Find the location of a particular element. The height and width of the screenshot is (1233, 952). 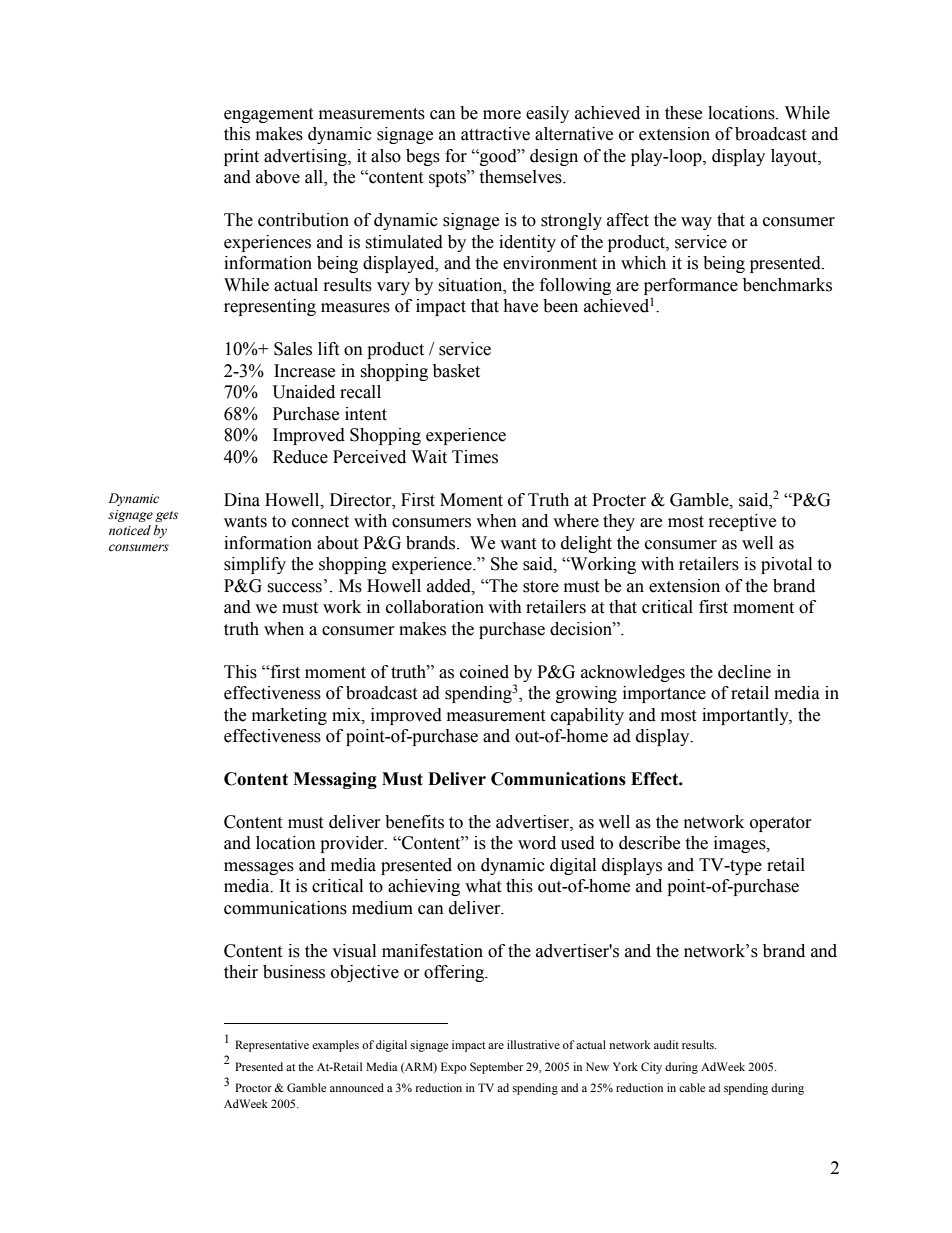

attractive is located at coordinates (495, 134).
